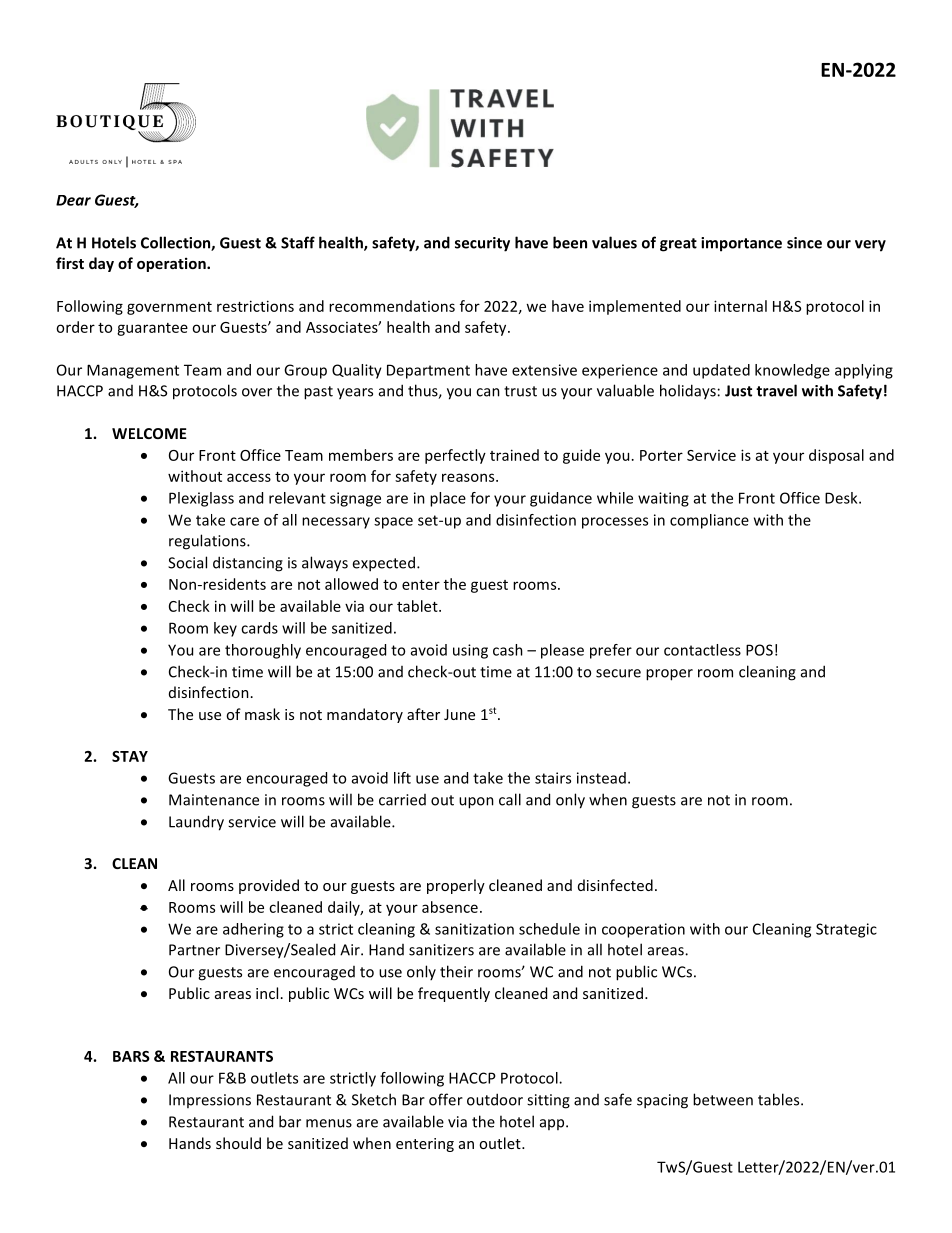 Image resolution: width=952 pixels, height=1233 pixels. Describe the element at coordinates (482, 244) in the document. I see `security` at that location.
